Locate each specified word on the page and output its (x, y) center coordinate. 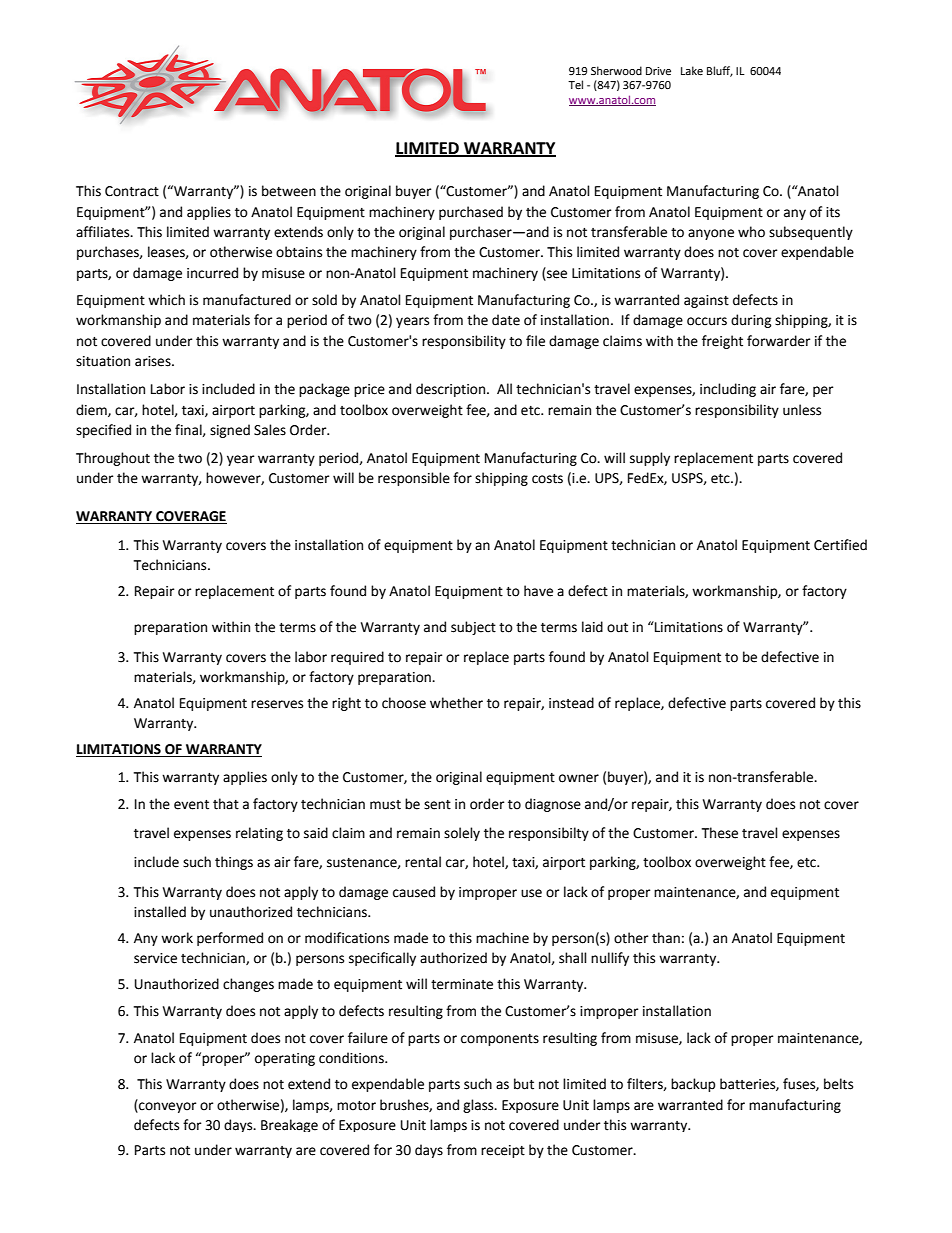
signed (230, 431)
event (191, 805)
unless (802, 410)
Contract (132, 191)
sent (437, 805)
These (720, 833)
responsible (414, 479)
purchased (471, 213)
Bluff (720, 71)
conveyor (167, 1107)
